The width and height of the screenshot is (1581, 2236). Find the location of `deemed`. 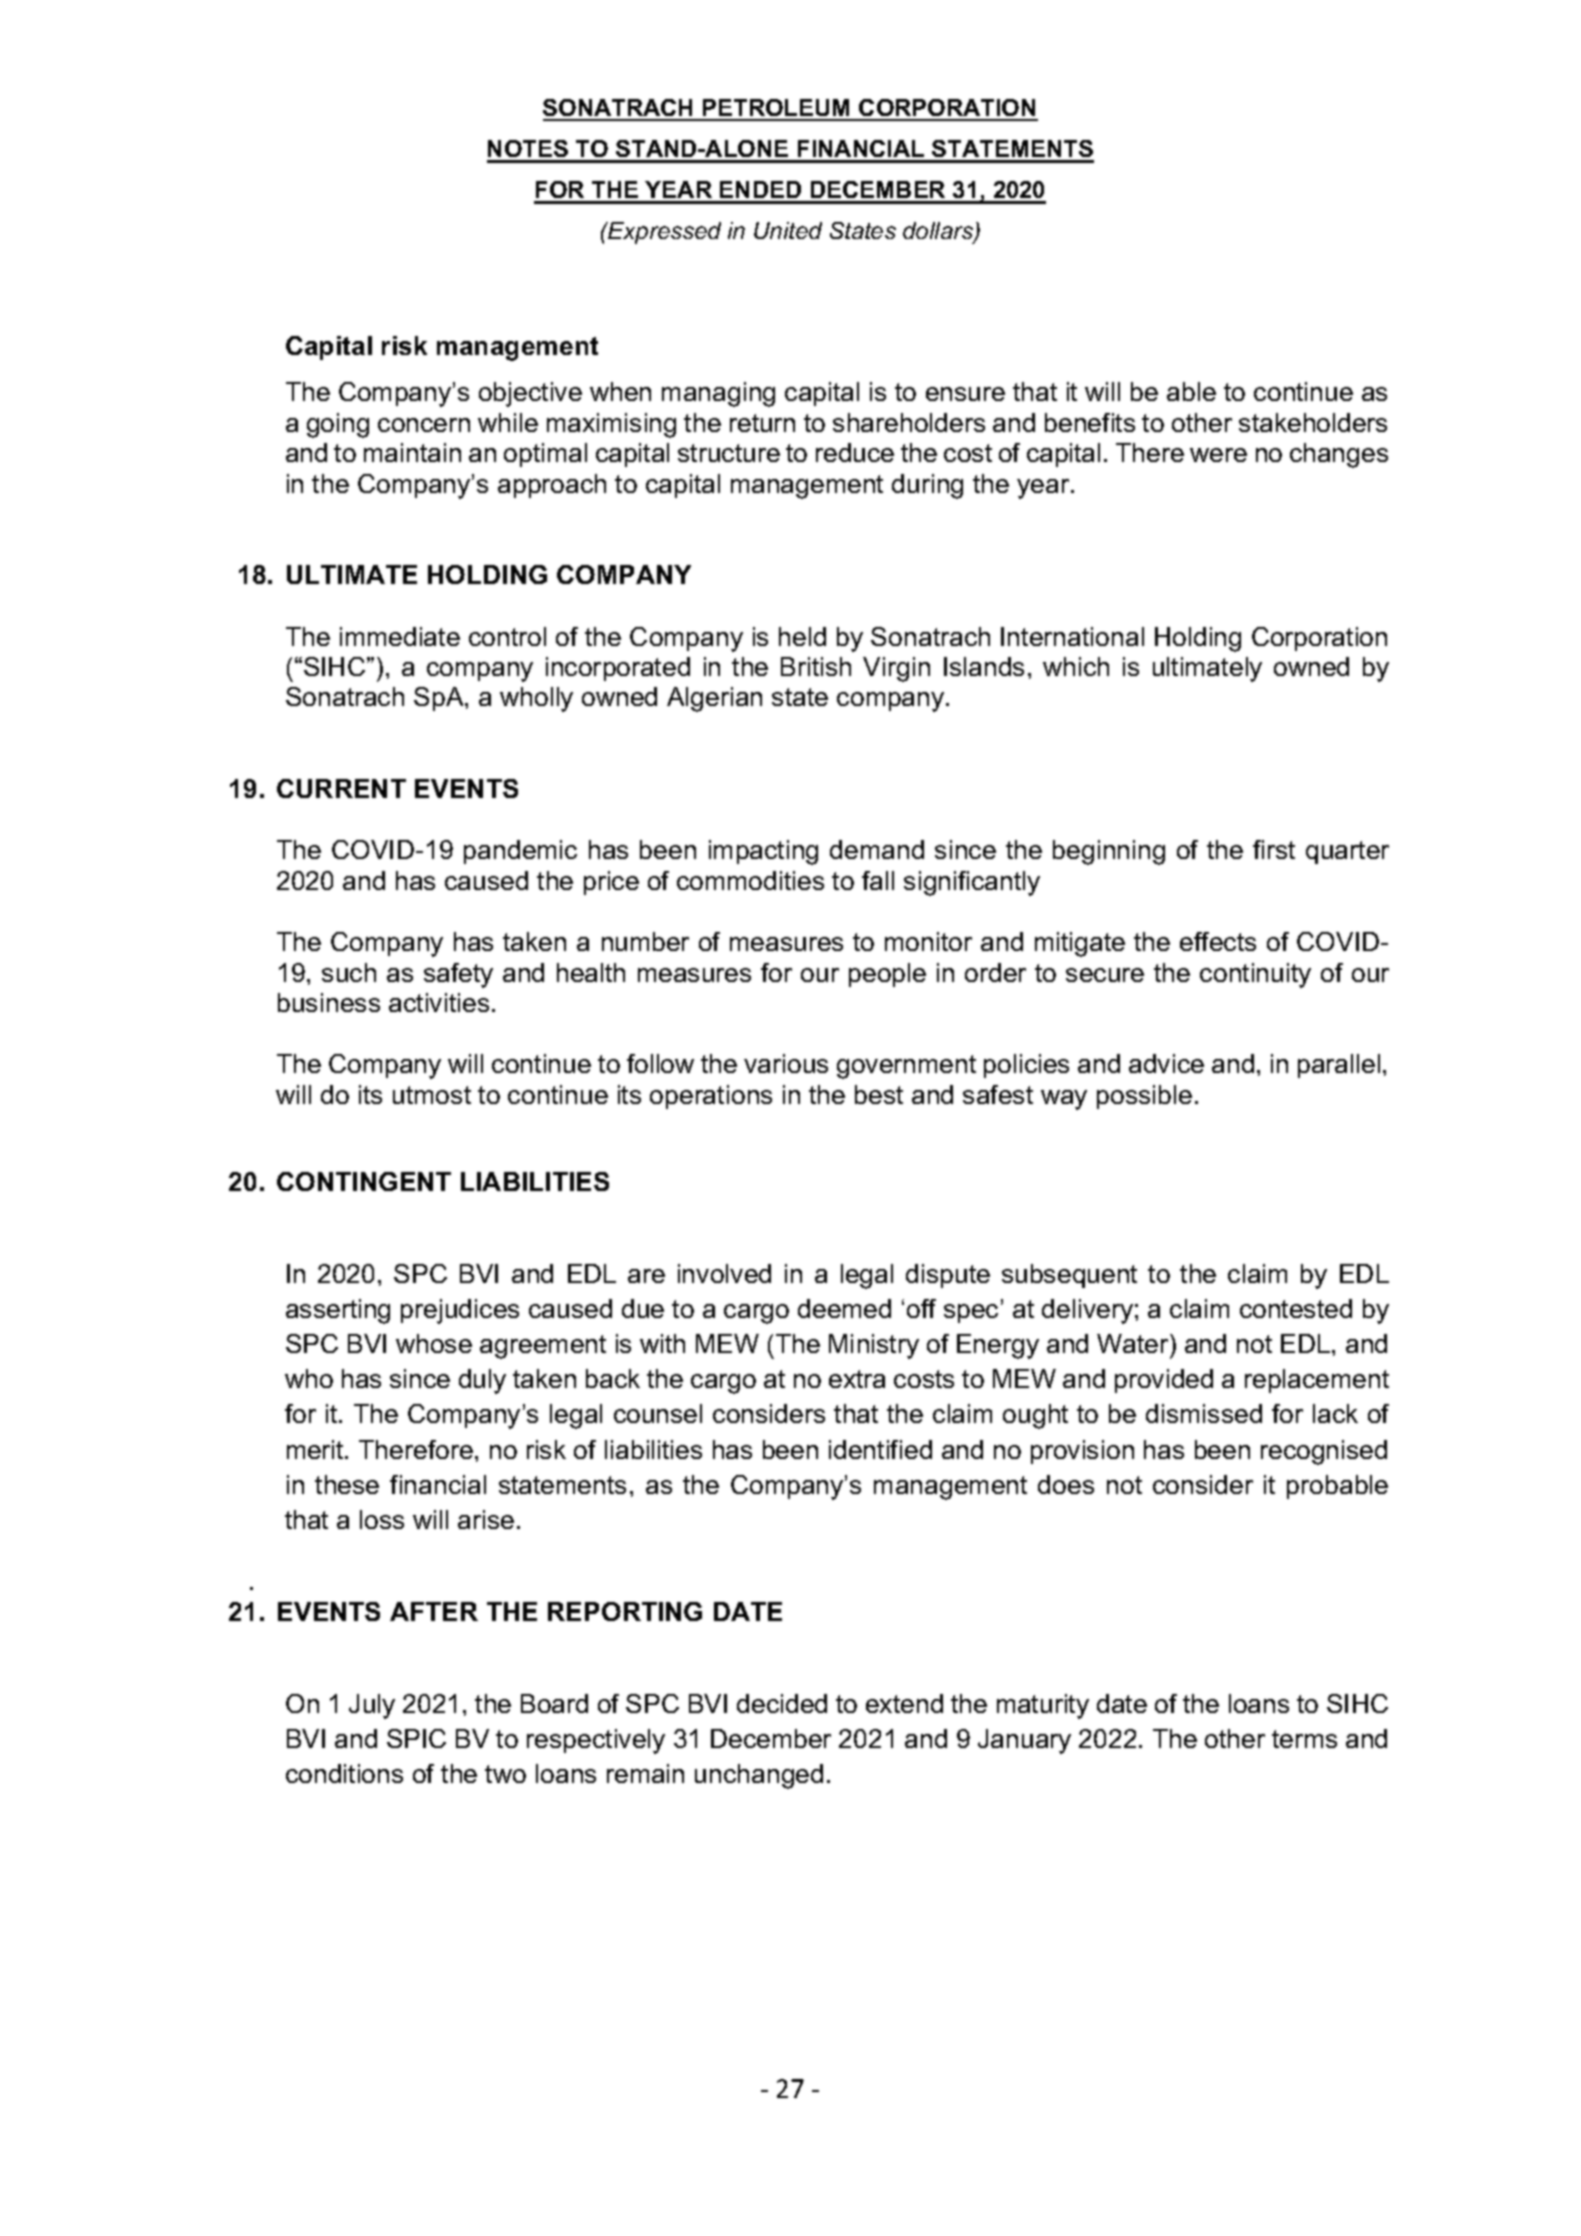

deemed is located at coordinates (844, 1308).
